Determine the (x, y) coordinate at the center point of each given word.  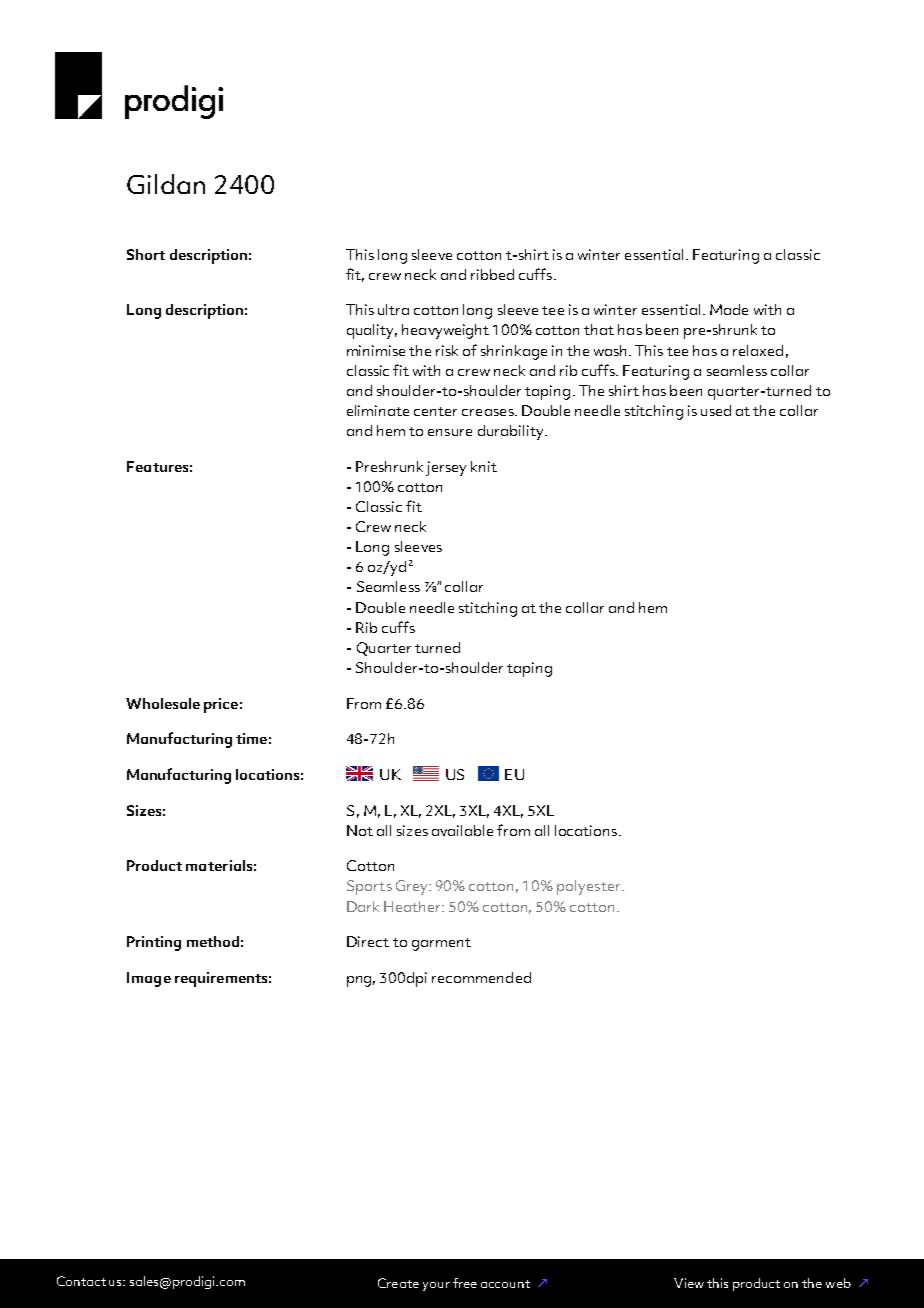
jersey (446, 468)
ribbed (492, 274)
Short (146, 254)
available (462, 830)
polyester (590, 887)
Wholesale (163, 703)
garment (441, 944)
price (221, 705)
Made (729, 309)
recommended (481, 977)
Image (149, 979)
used (716, 410)
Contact (81, 1281)
